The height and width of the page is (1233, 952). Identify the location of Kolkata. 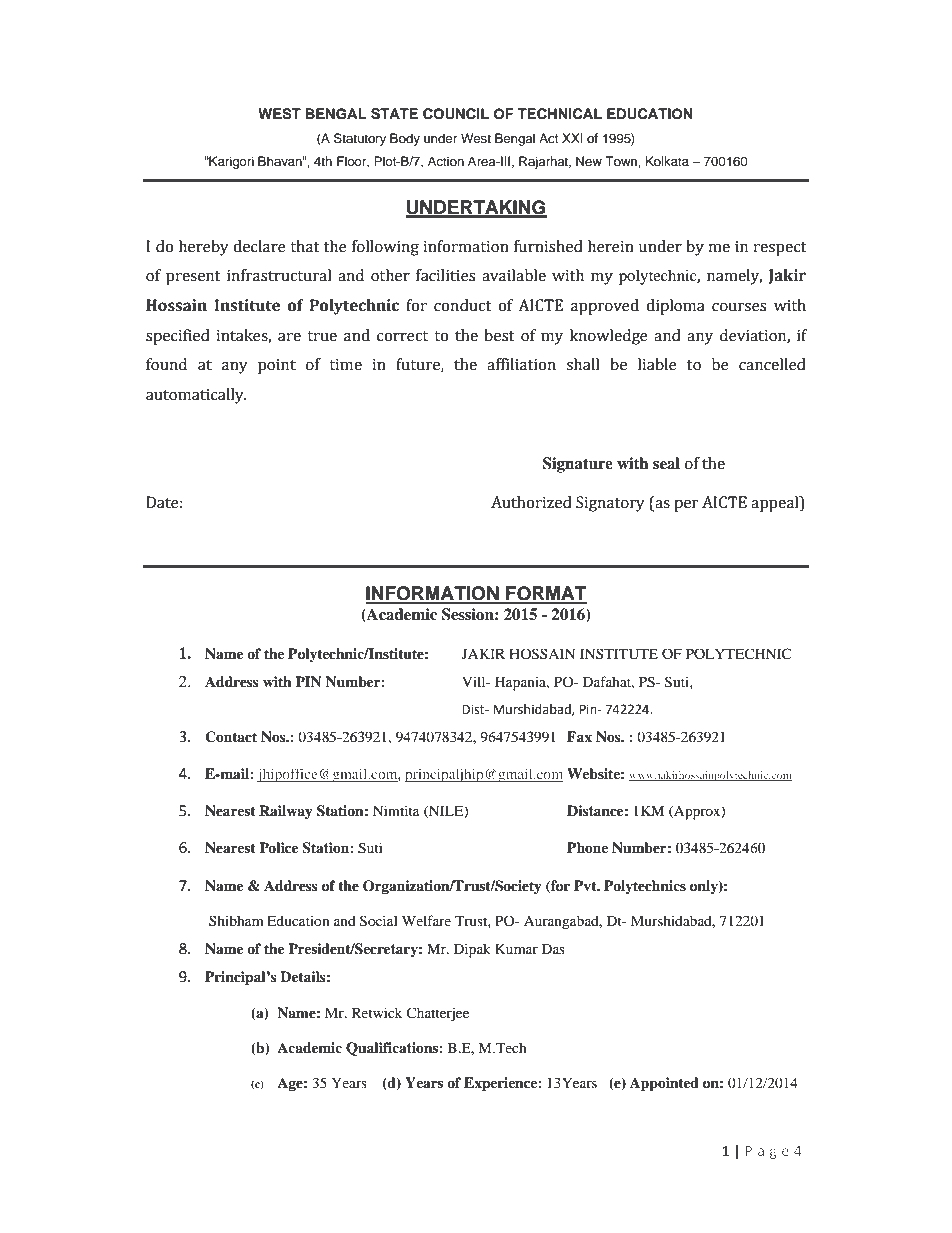
(667, 161).
